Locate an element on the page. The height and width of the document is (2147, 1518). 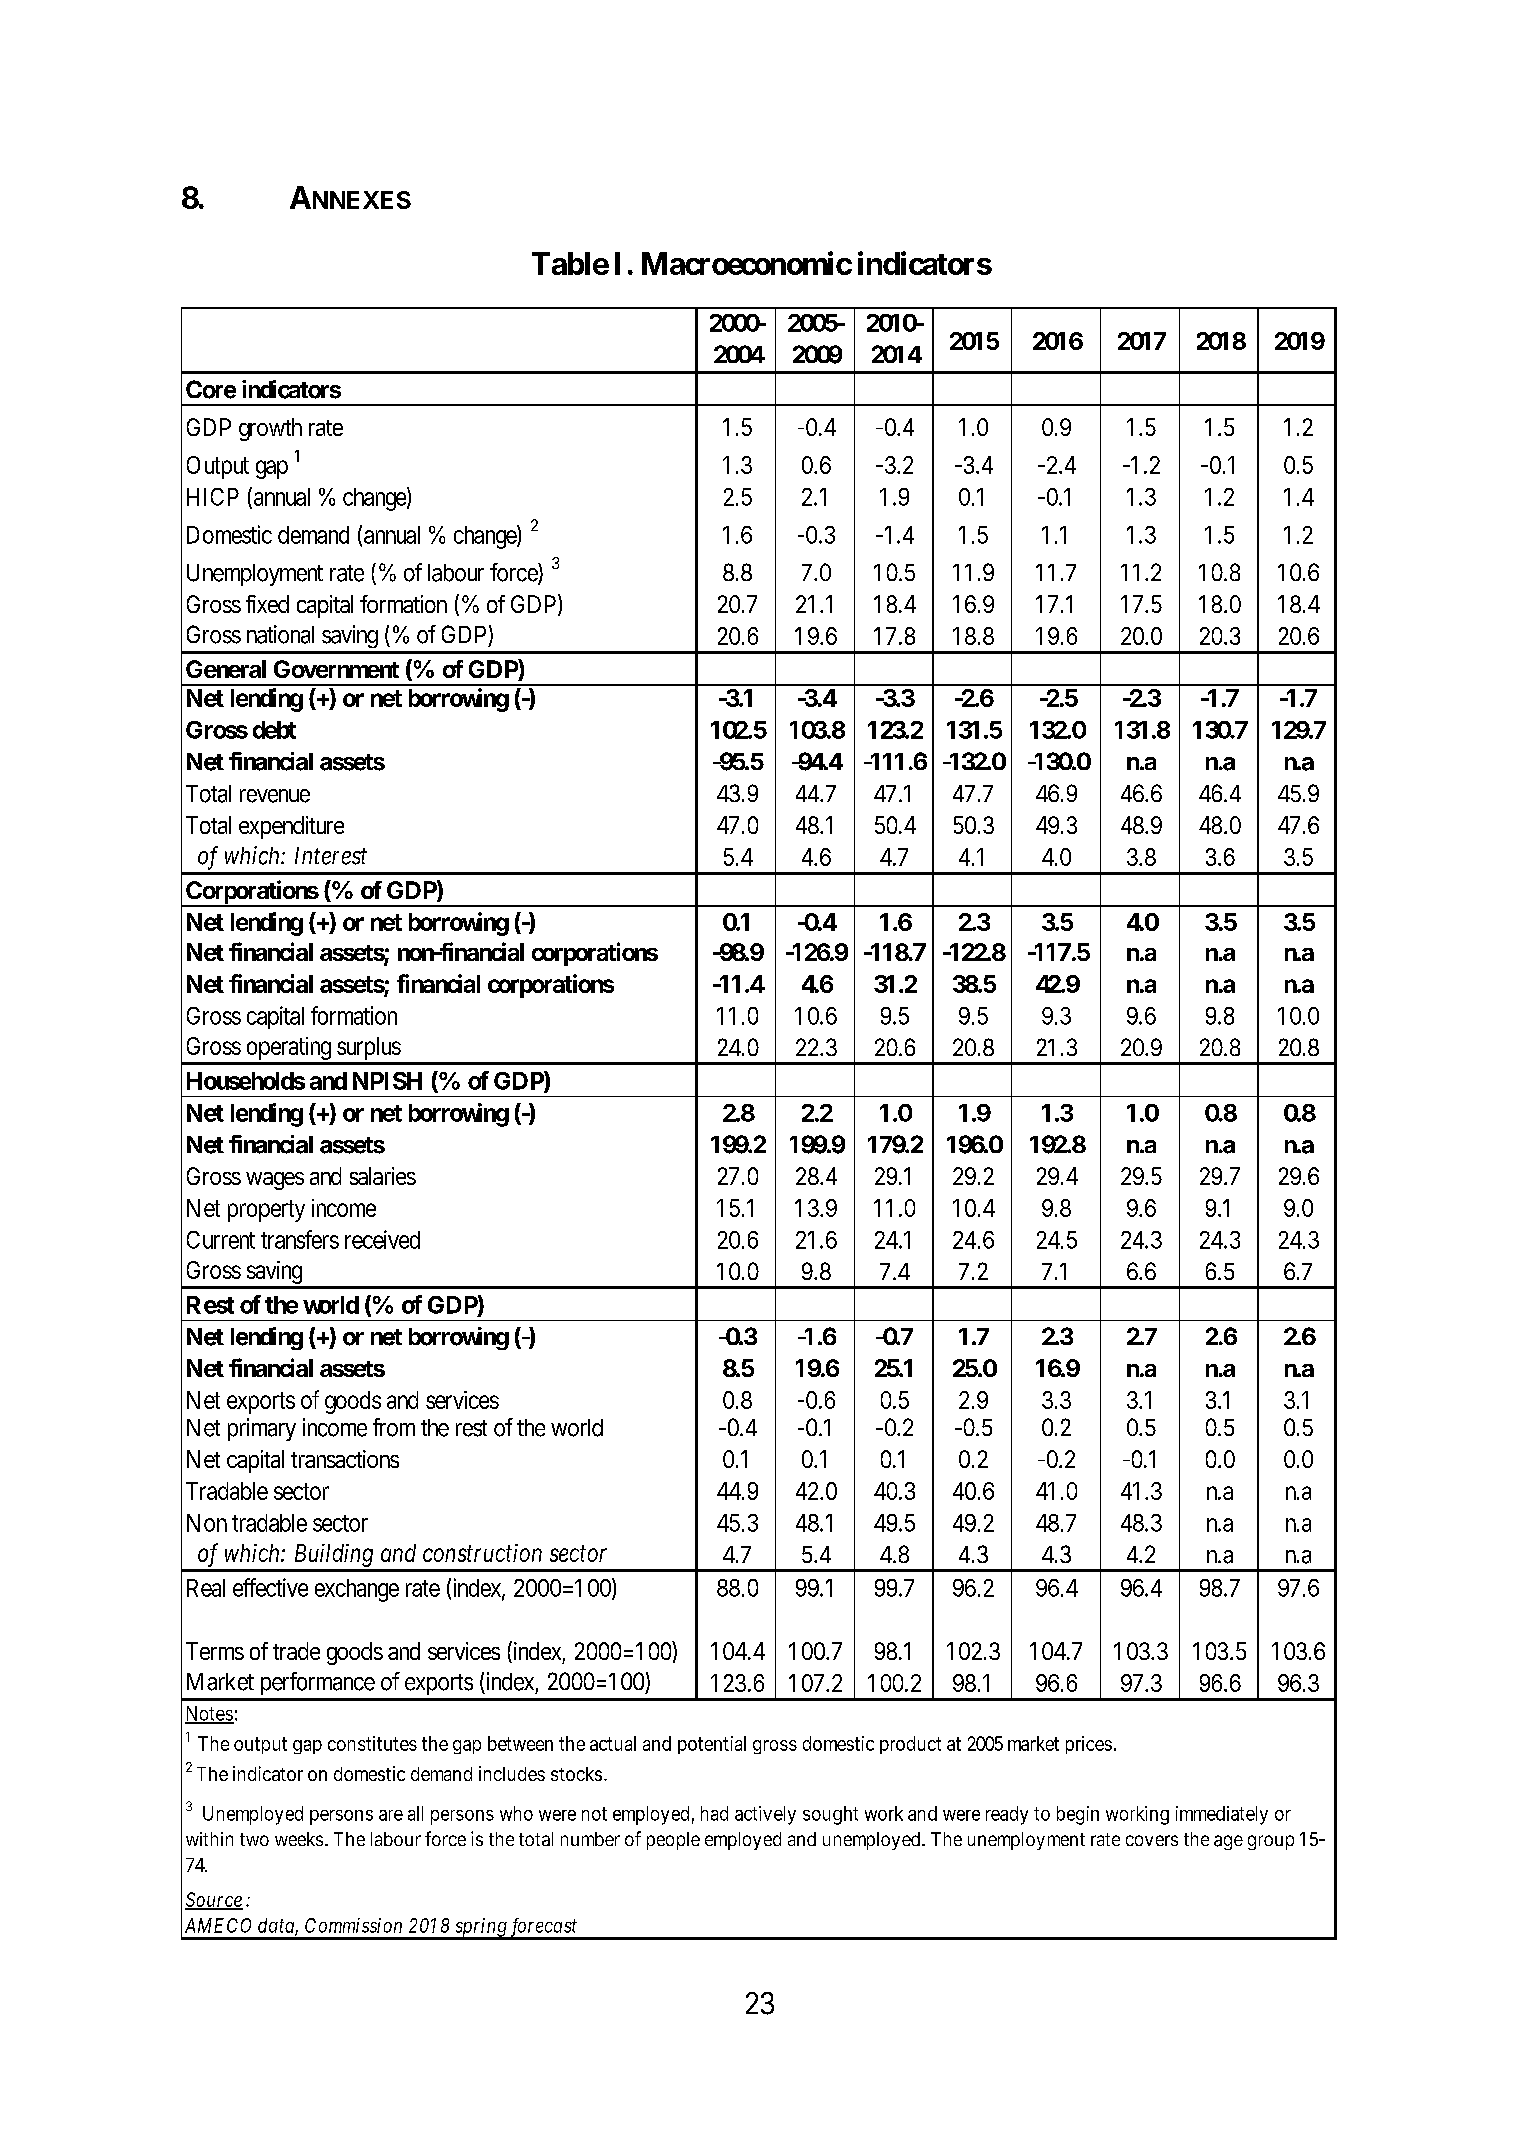
effective is located at coordinates (270, 1587).
